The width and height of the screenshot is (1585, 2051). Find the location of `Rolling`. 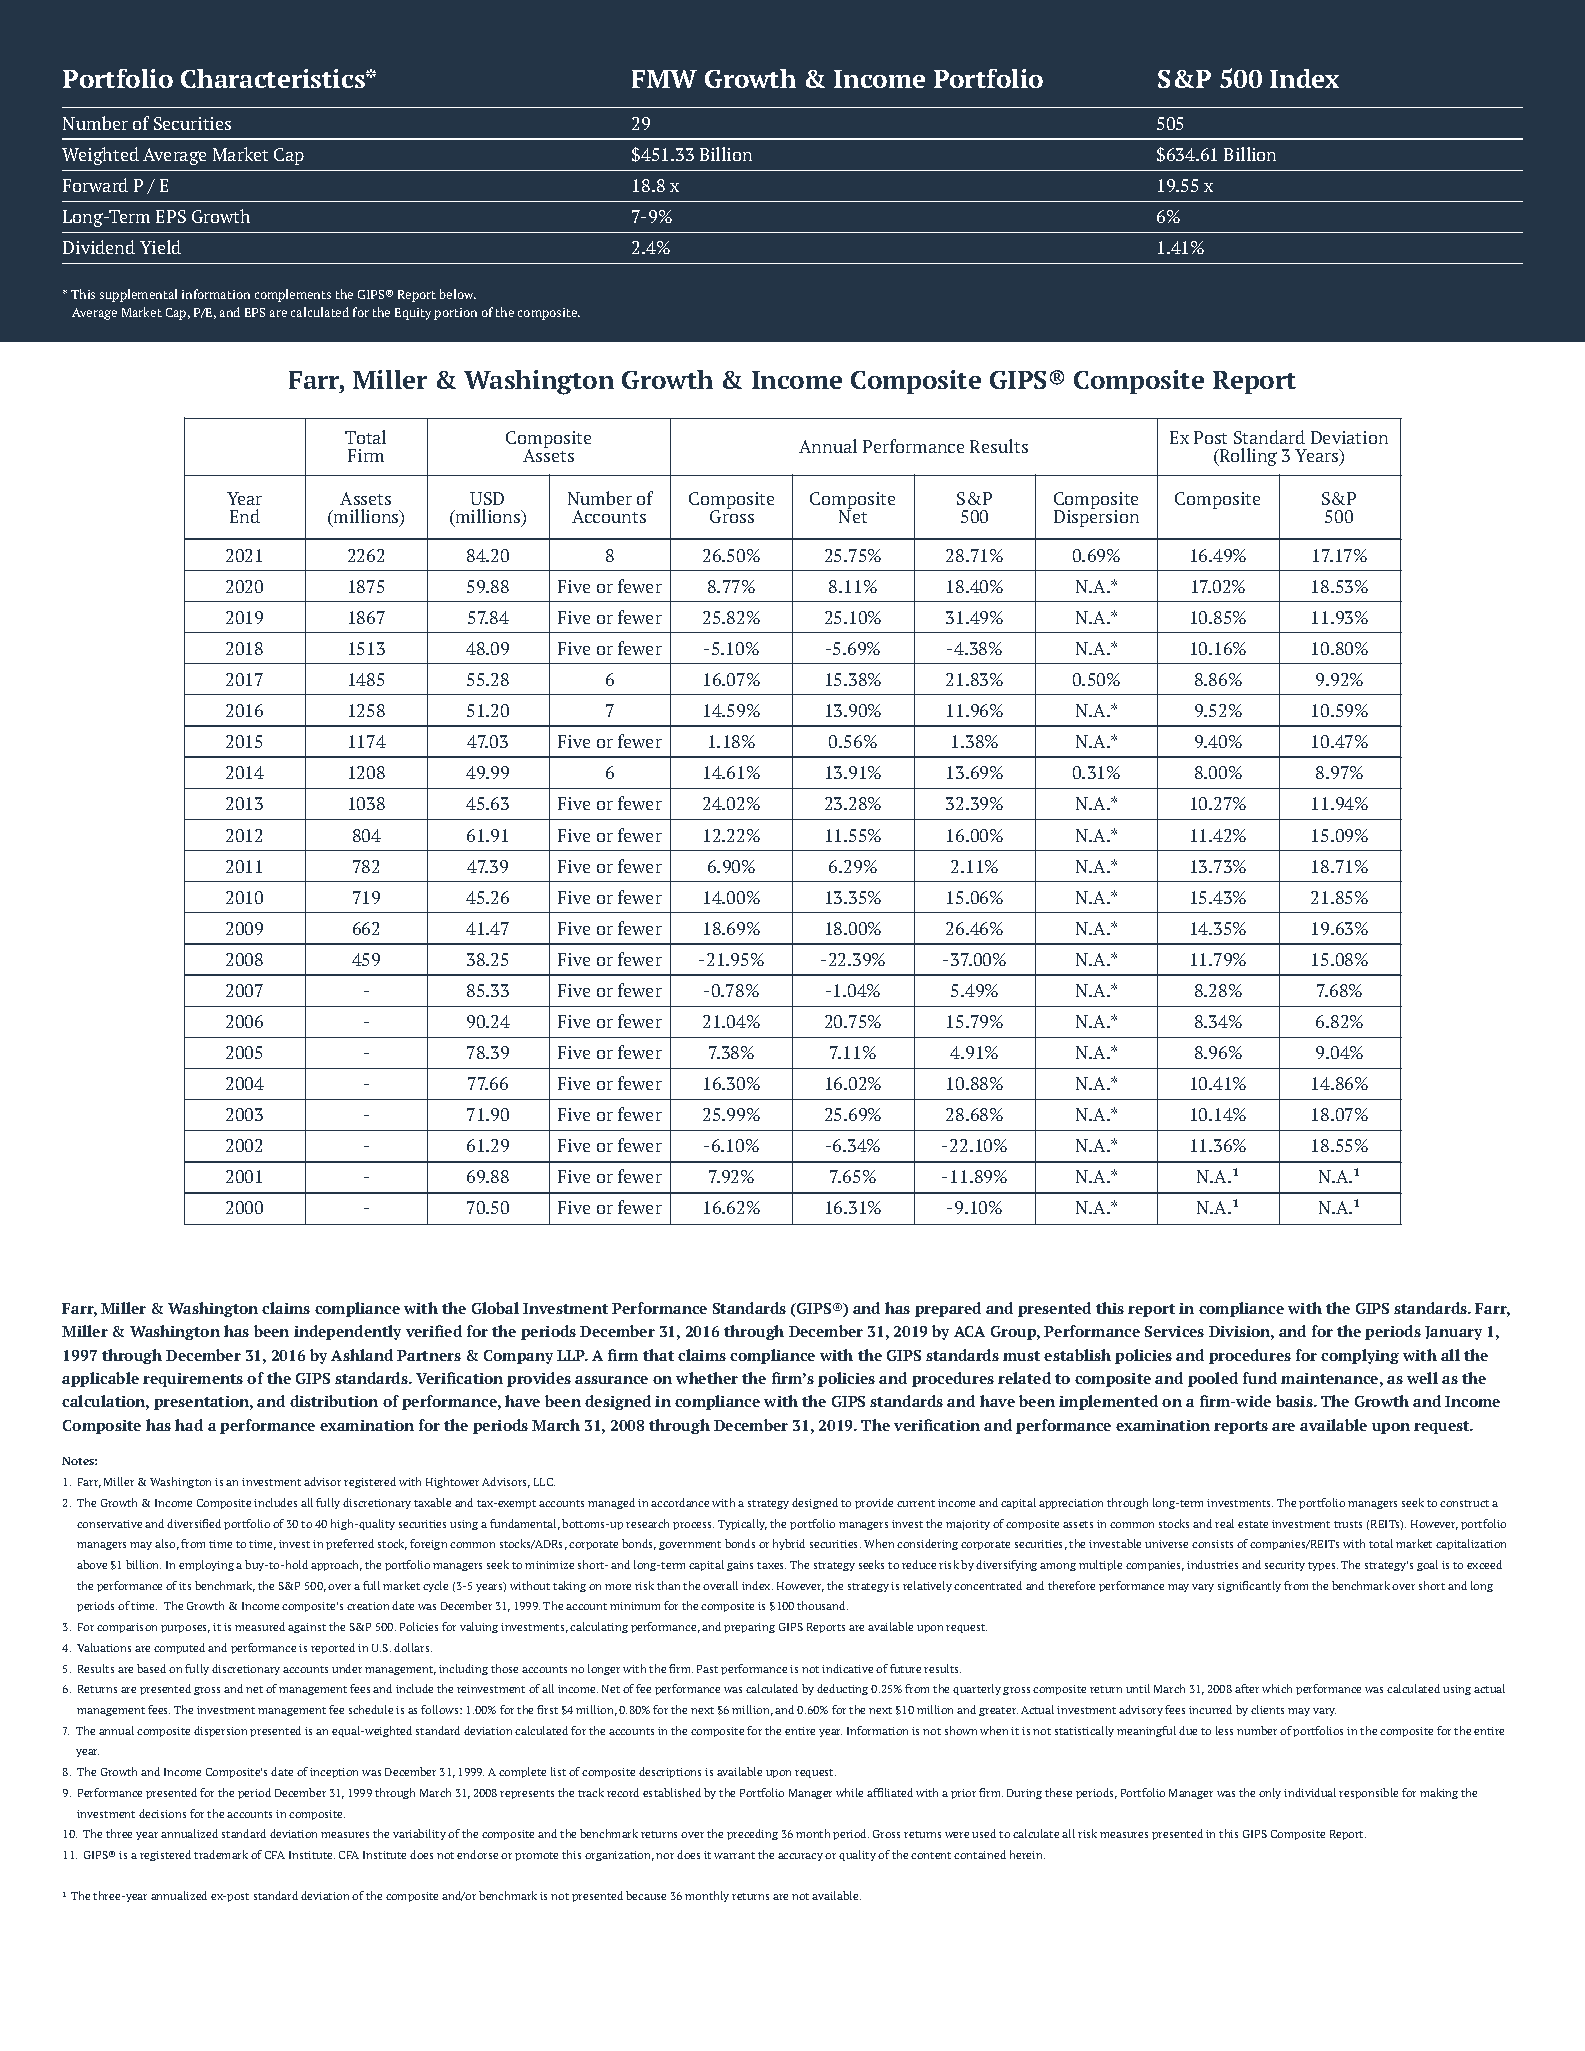

Rolling is located at coordinates (1247, 457).
